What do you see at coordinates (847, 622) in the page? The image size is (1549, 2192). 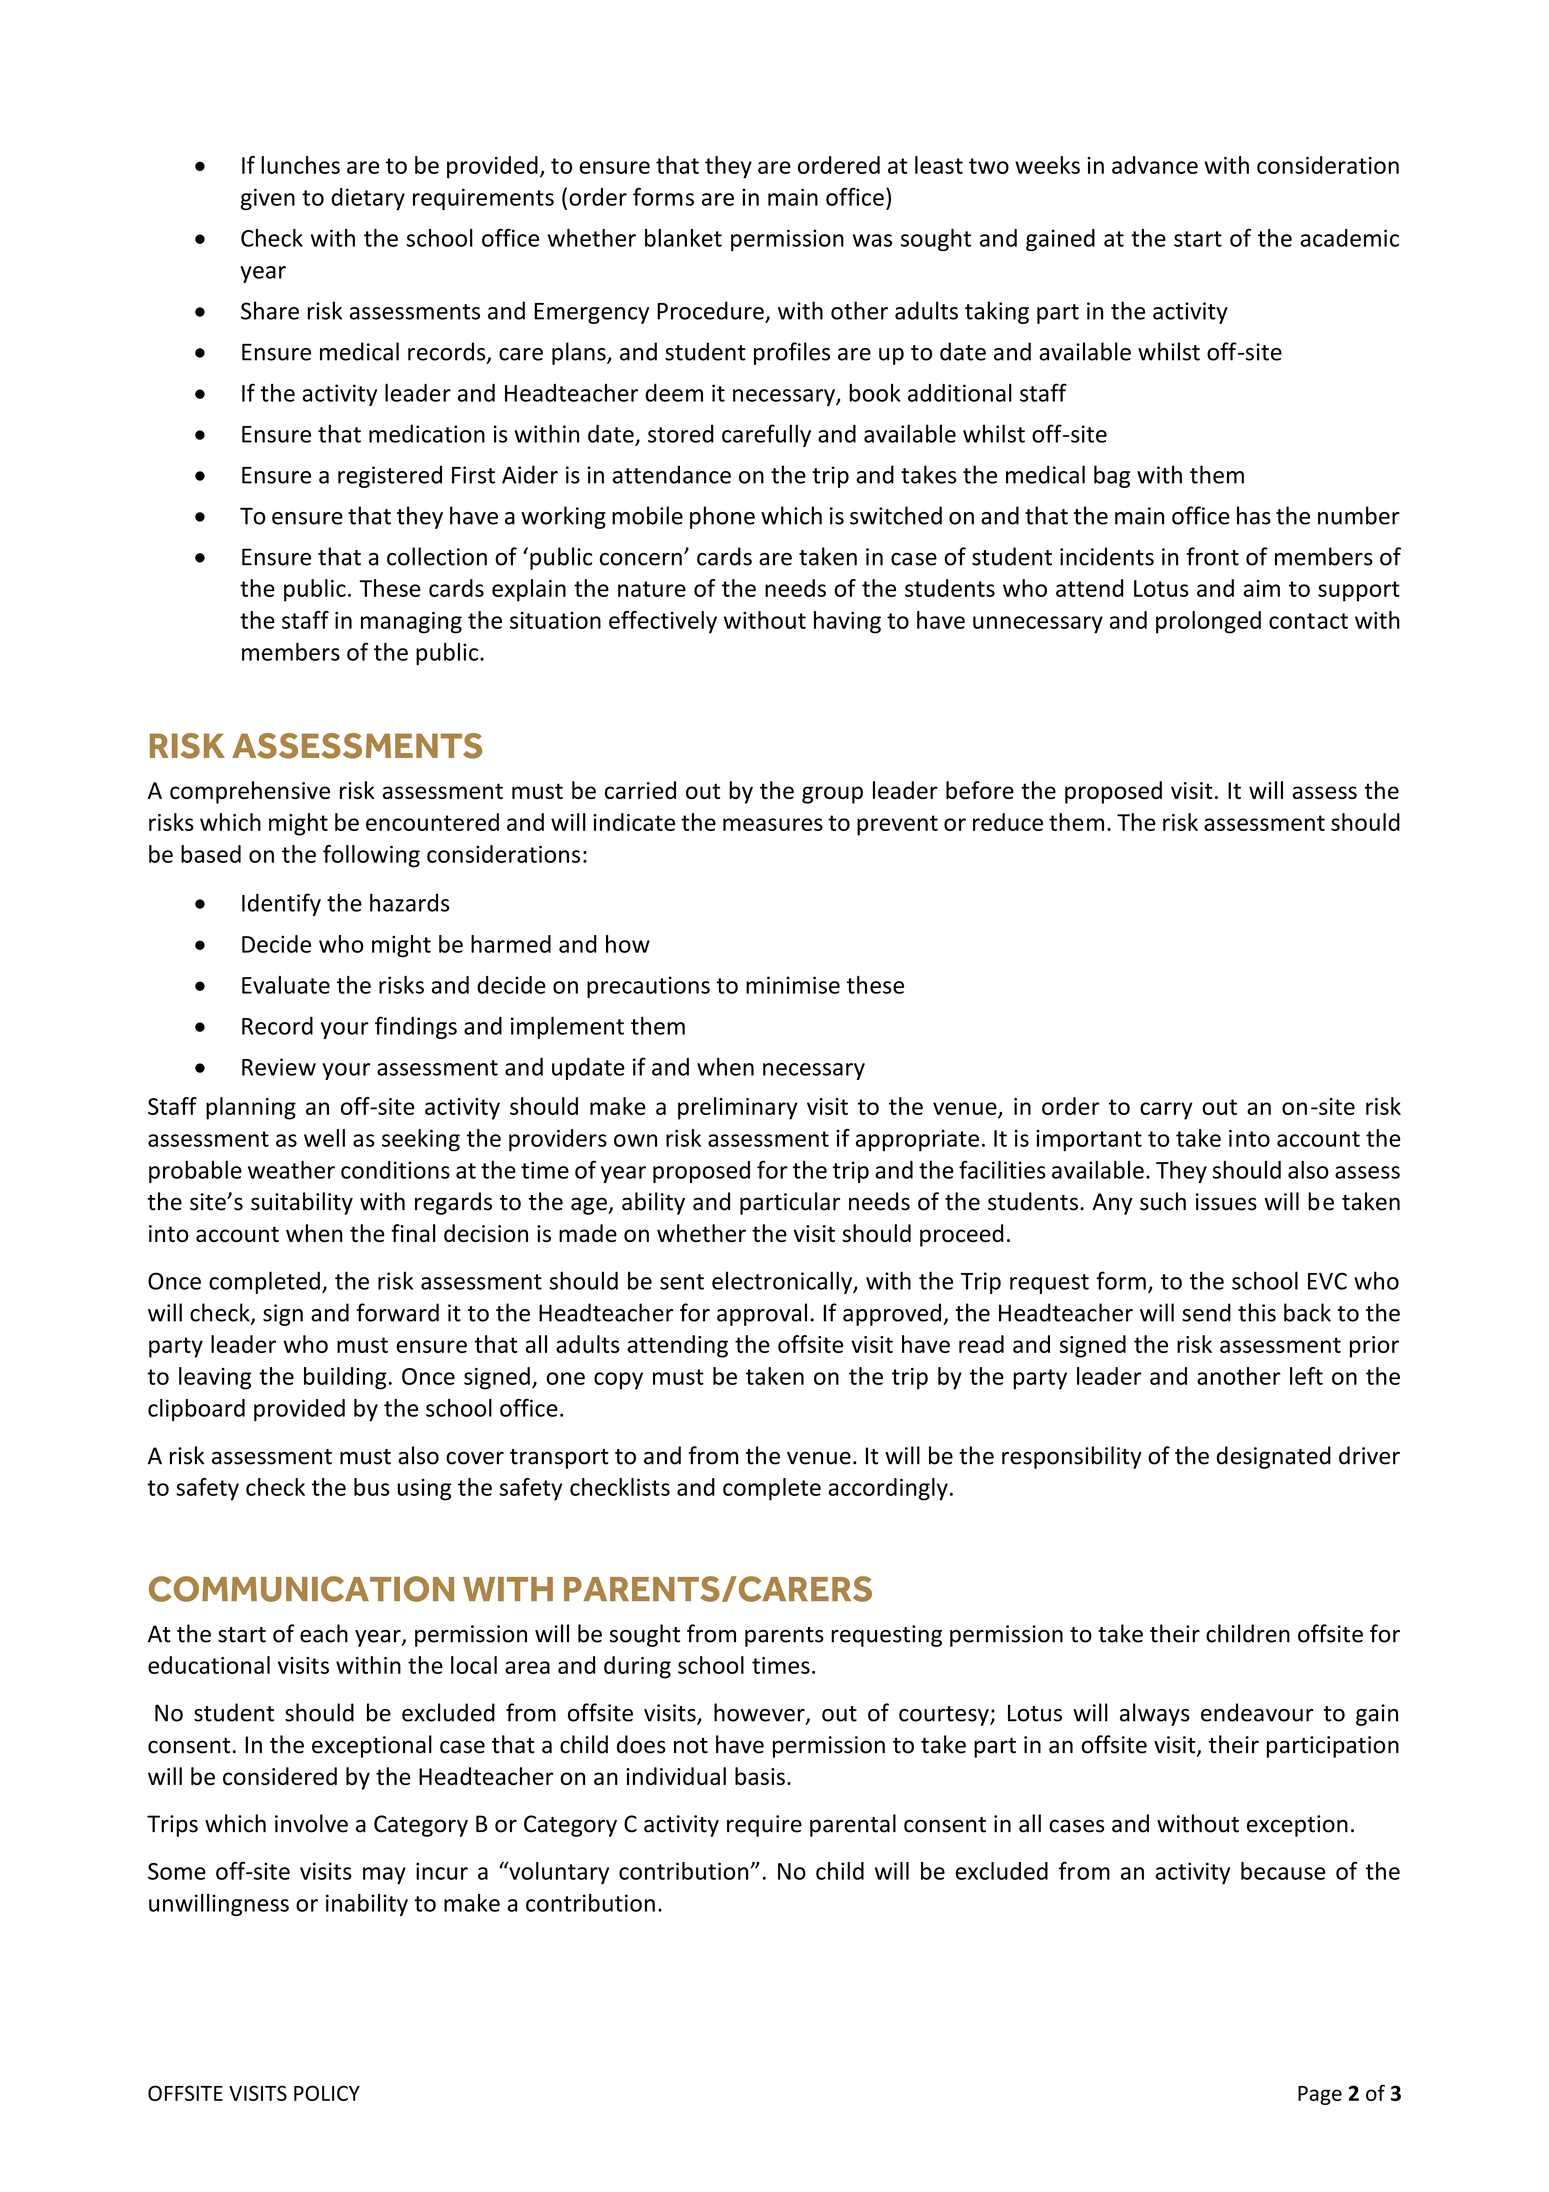 I see `having` at bounding box center [847, 622].
